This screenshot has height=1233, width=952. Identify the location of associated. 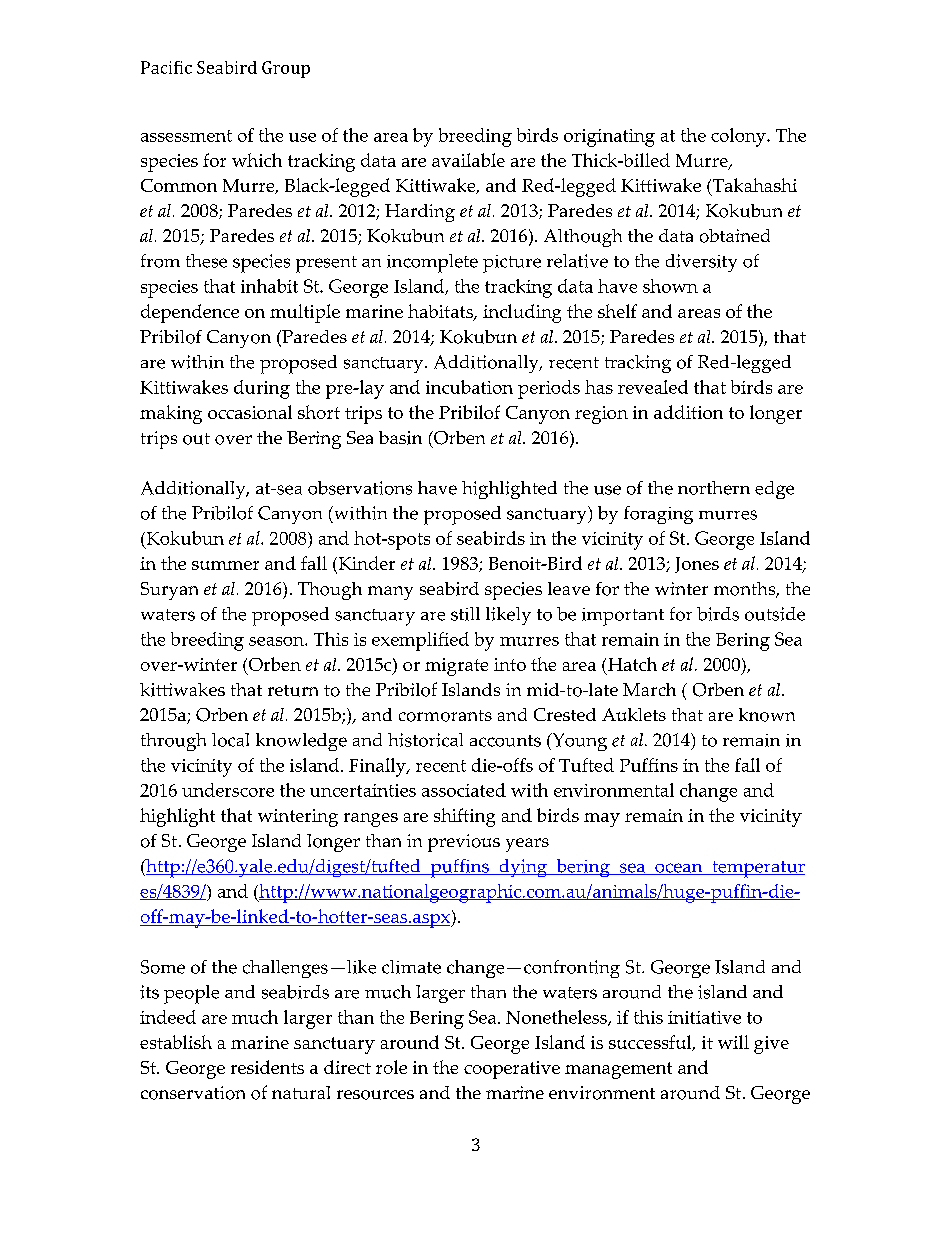
(464, 790).
